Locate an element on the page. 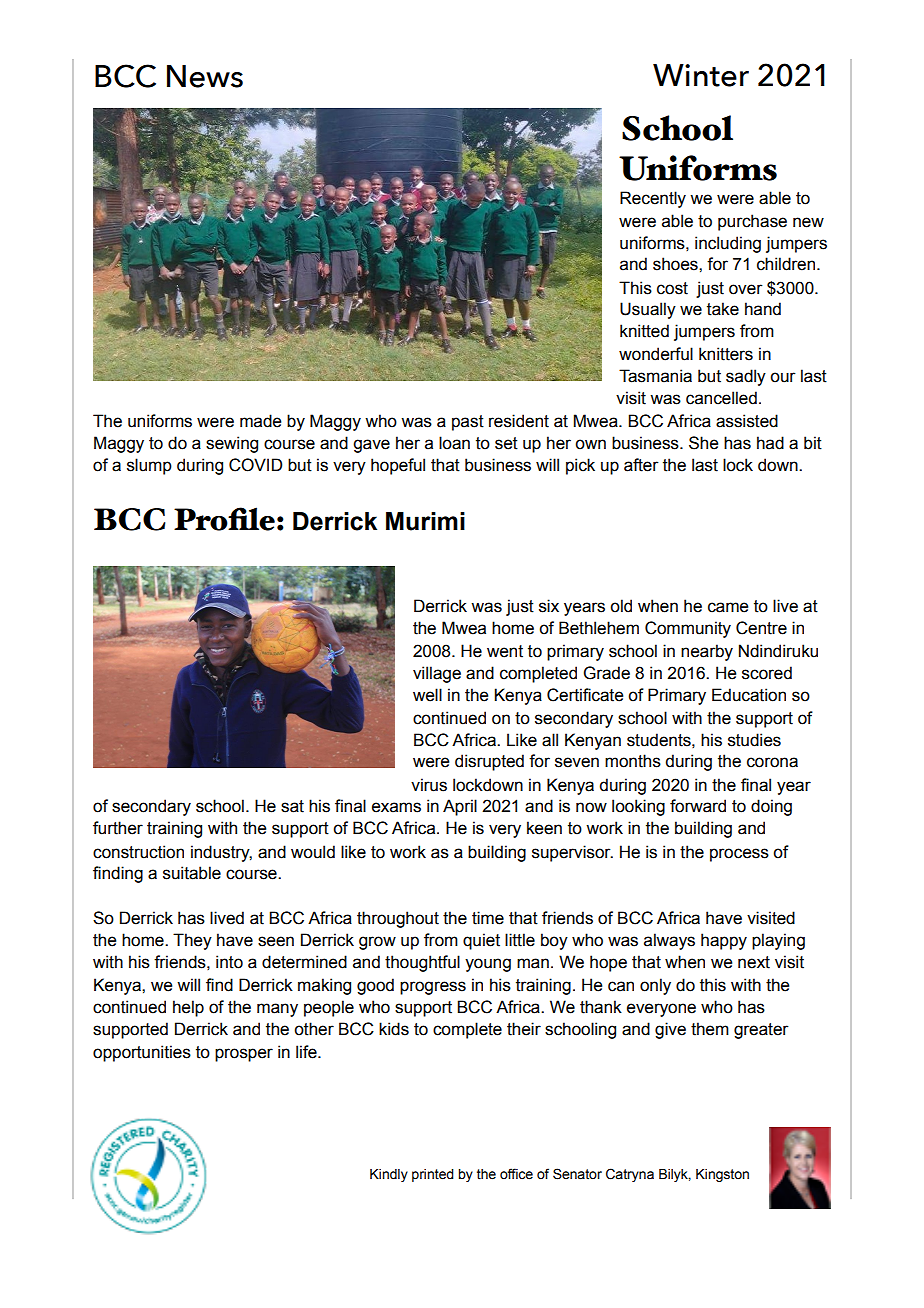  loan is located at coordinates (454, 443).
